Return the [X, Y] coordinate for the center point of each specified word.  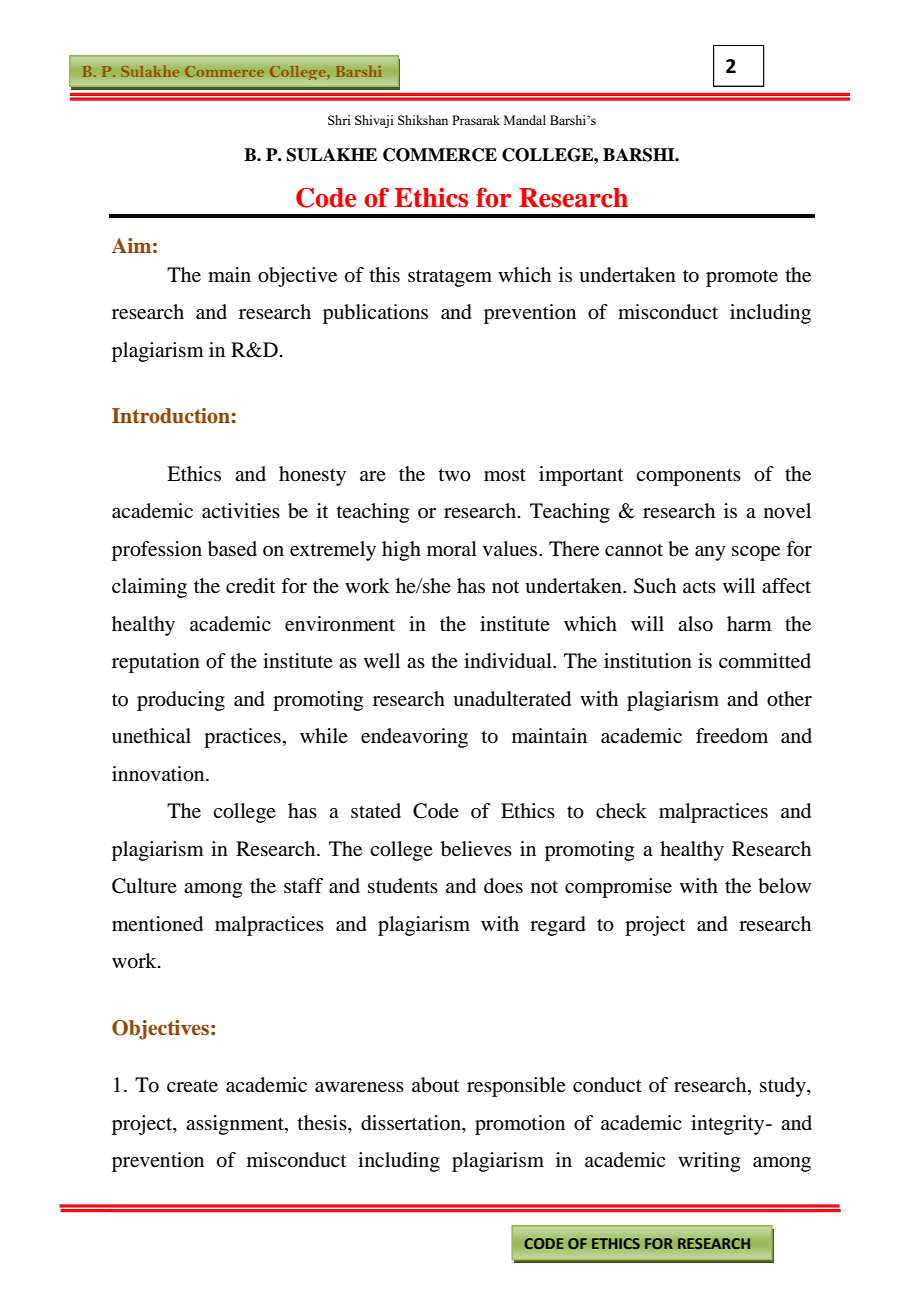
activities [241, 511]
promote [742, 278]
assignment [236, 1125]
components [688, 477]
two [455, 475]
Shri [339, 120]
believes [476, 849]
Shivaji [374, 121]
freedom [732, 736]
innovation [159, 774]
